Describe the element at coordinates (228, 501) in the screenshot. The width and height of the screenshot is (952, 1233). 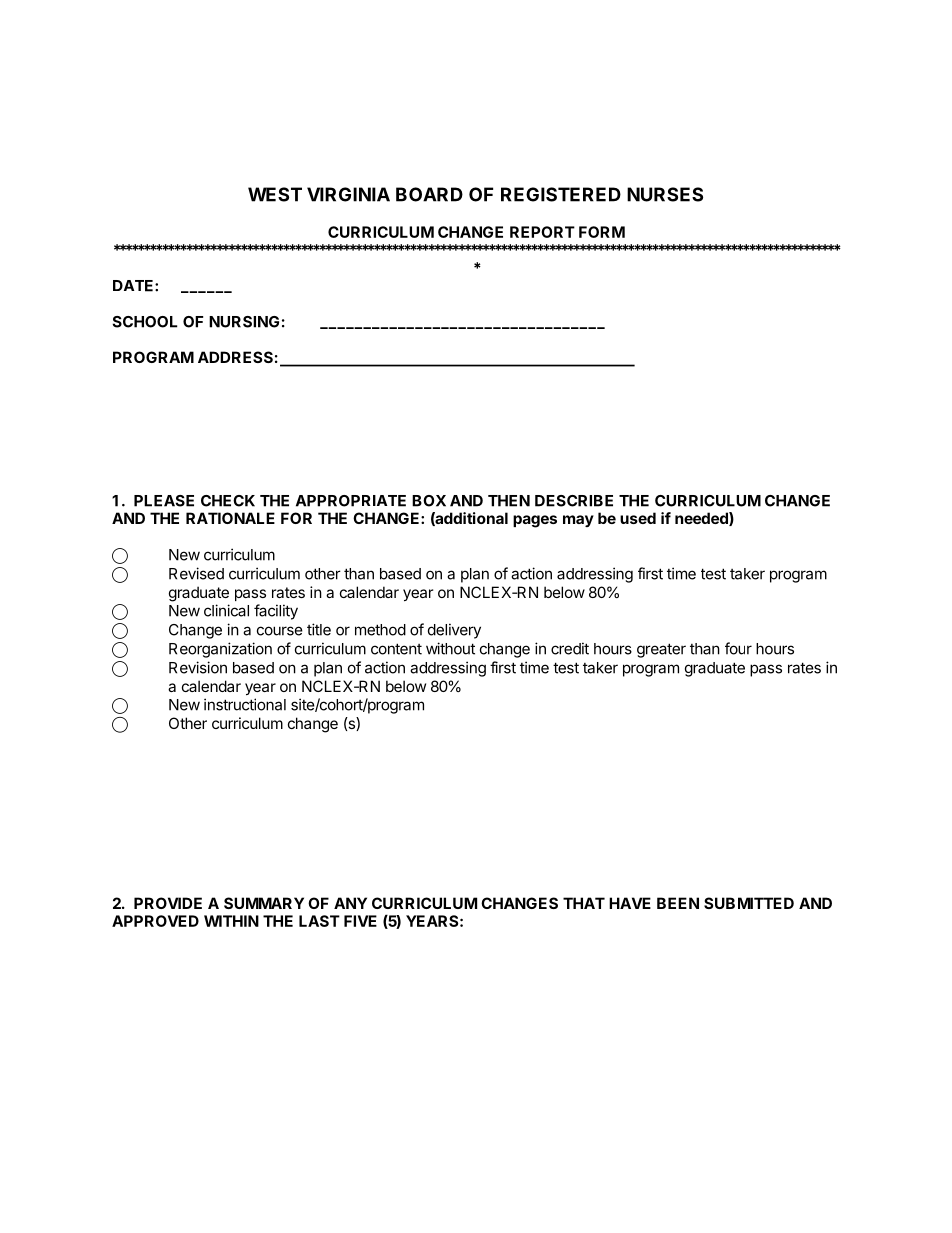
I see `CHECK` at that location.
